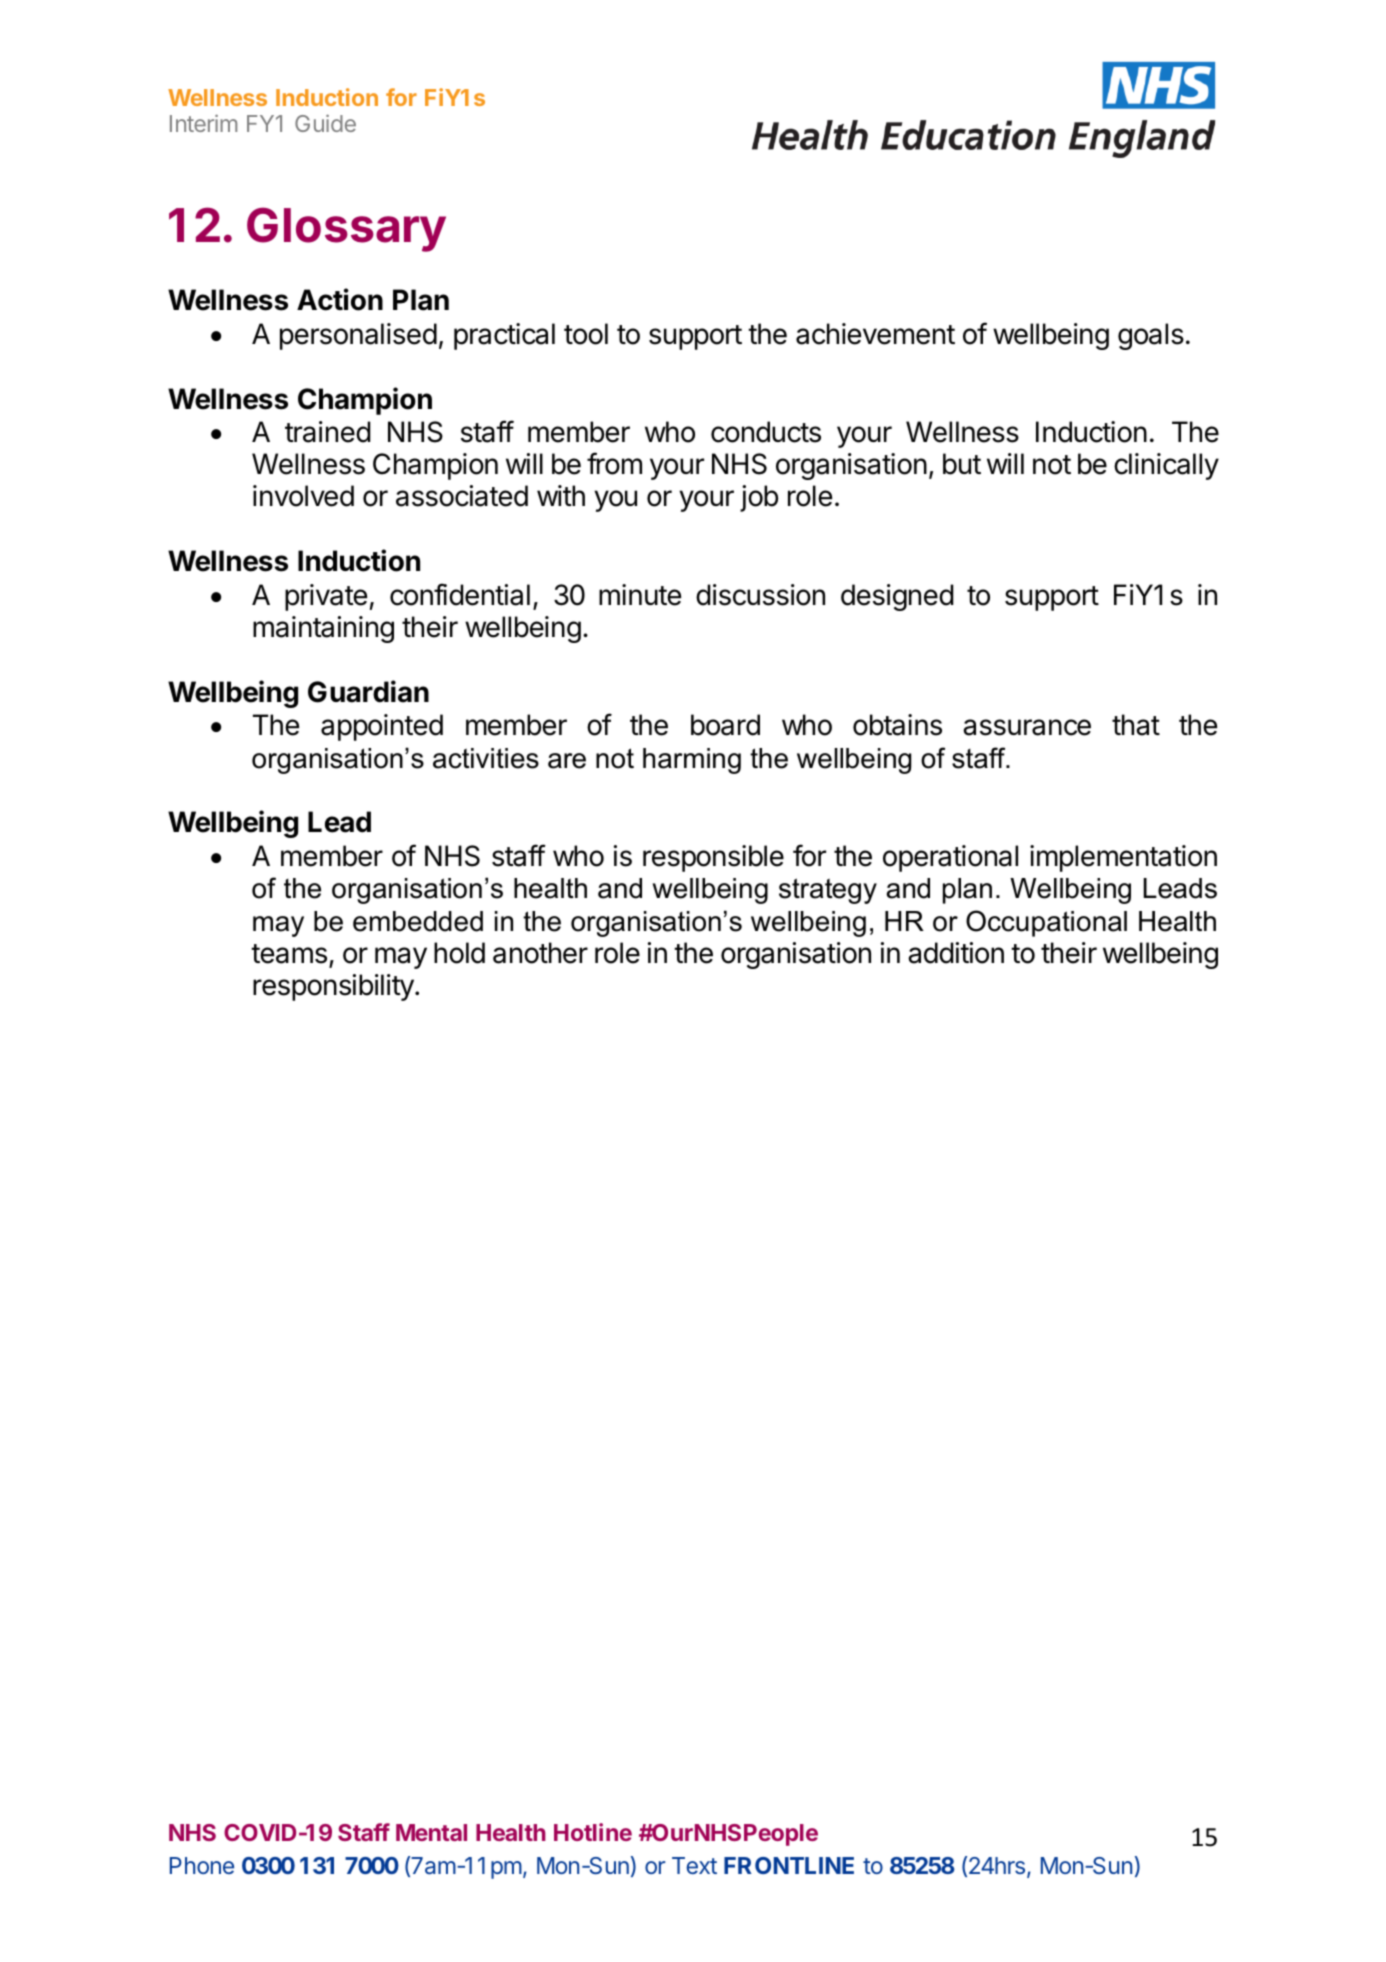 The image size is (1386, 1962). Describe the element at coordinates (694, 1865) in the screenshot. I see `Text` at that location.
